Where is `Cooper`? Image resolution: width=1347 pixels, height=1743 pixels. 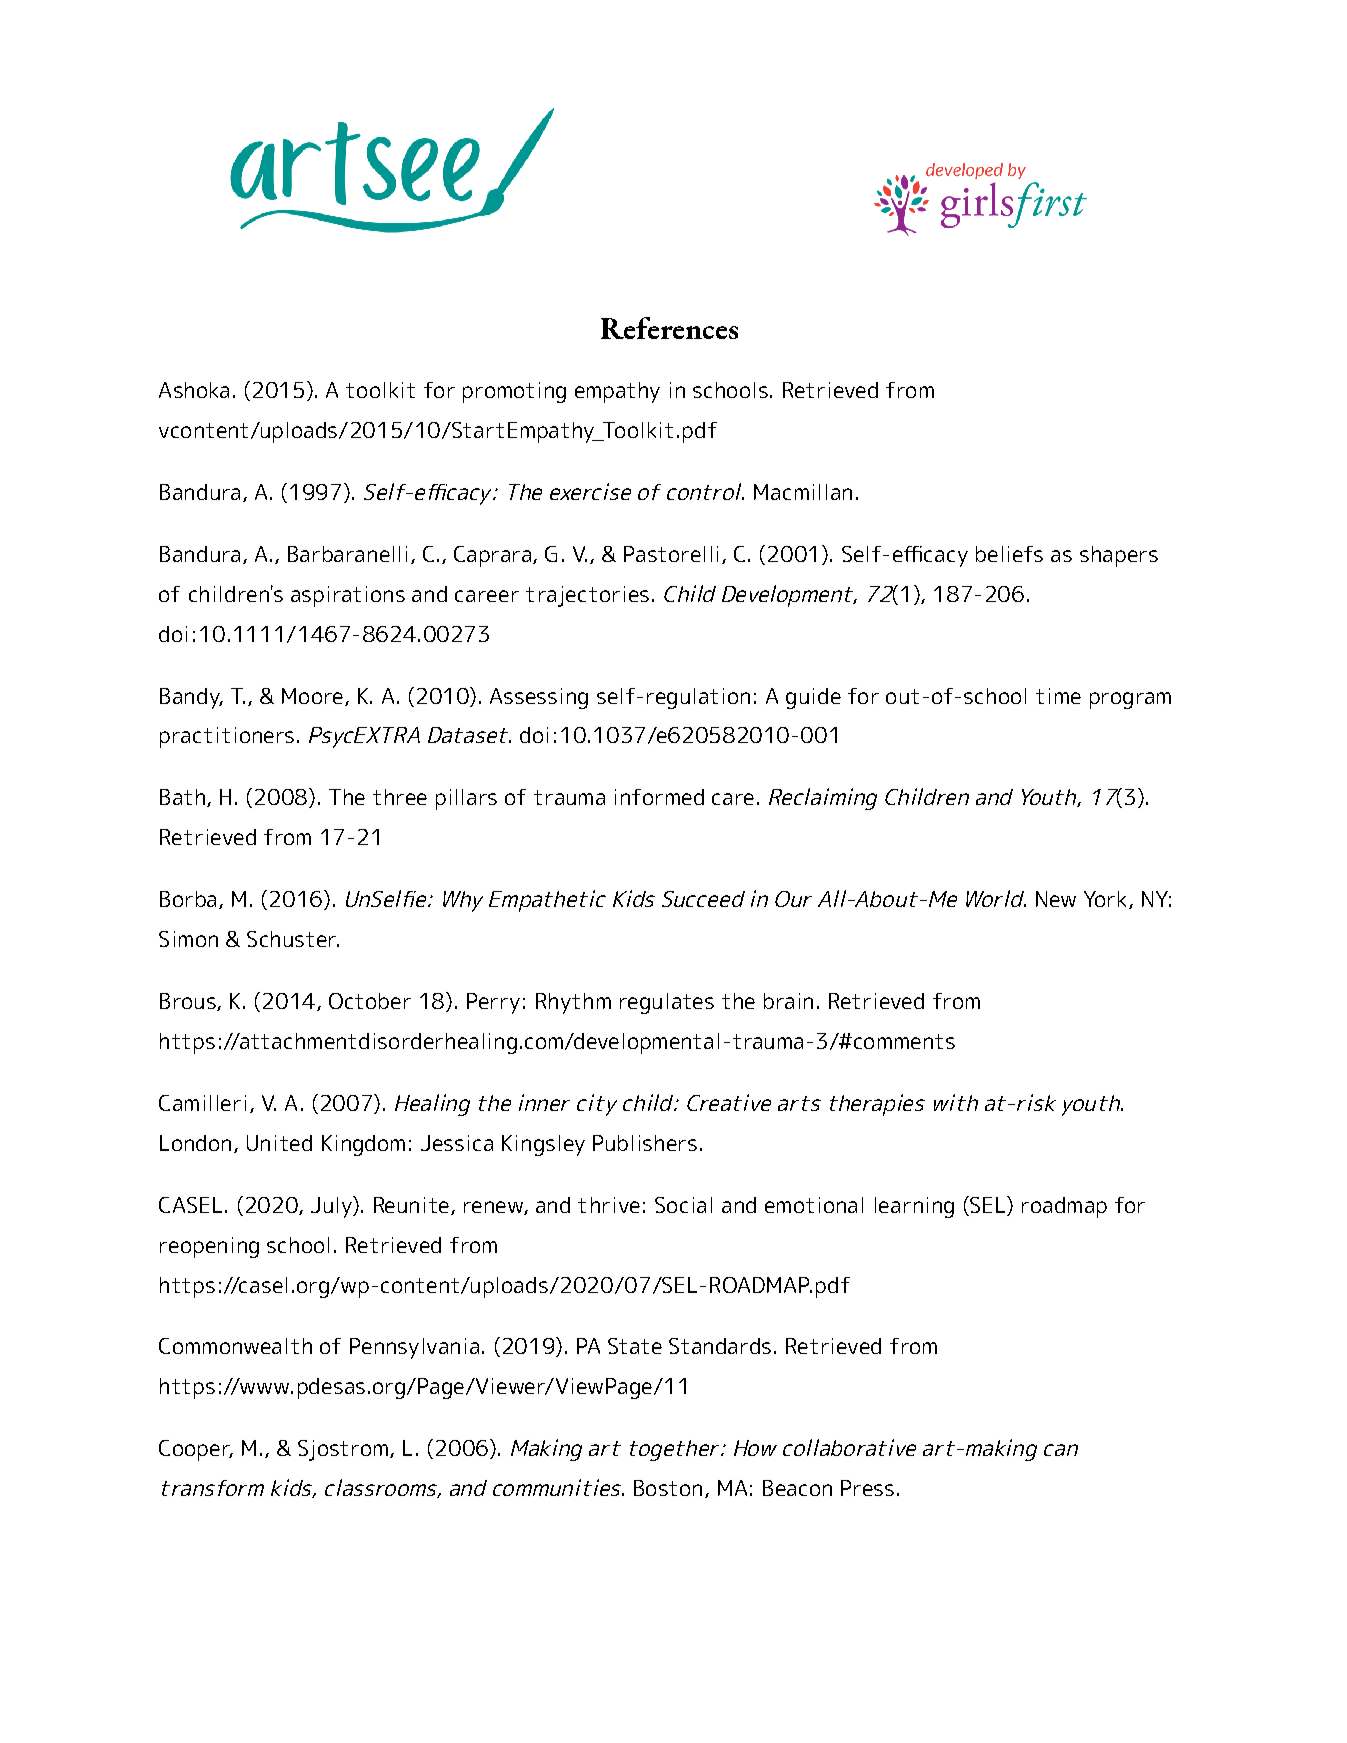
Cooper is located at coordinates (195, 1450).
